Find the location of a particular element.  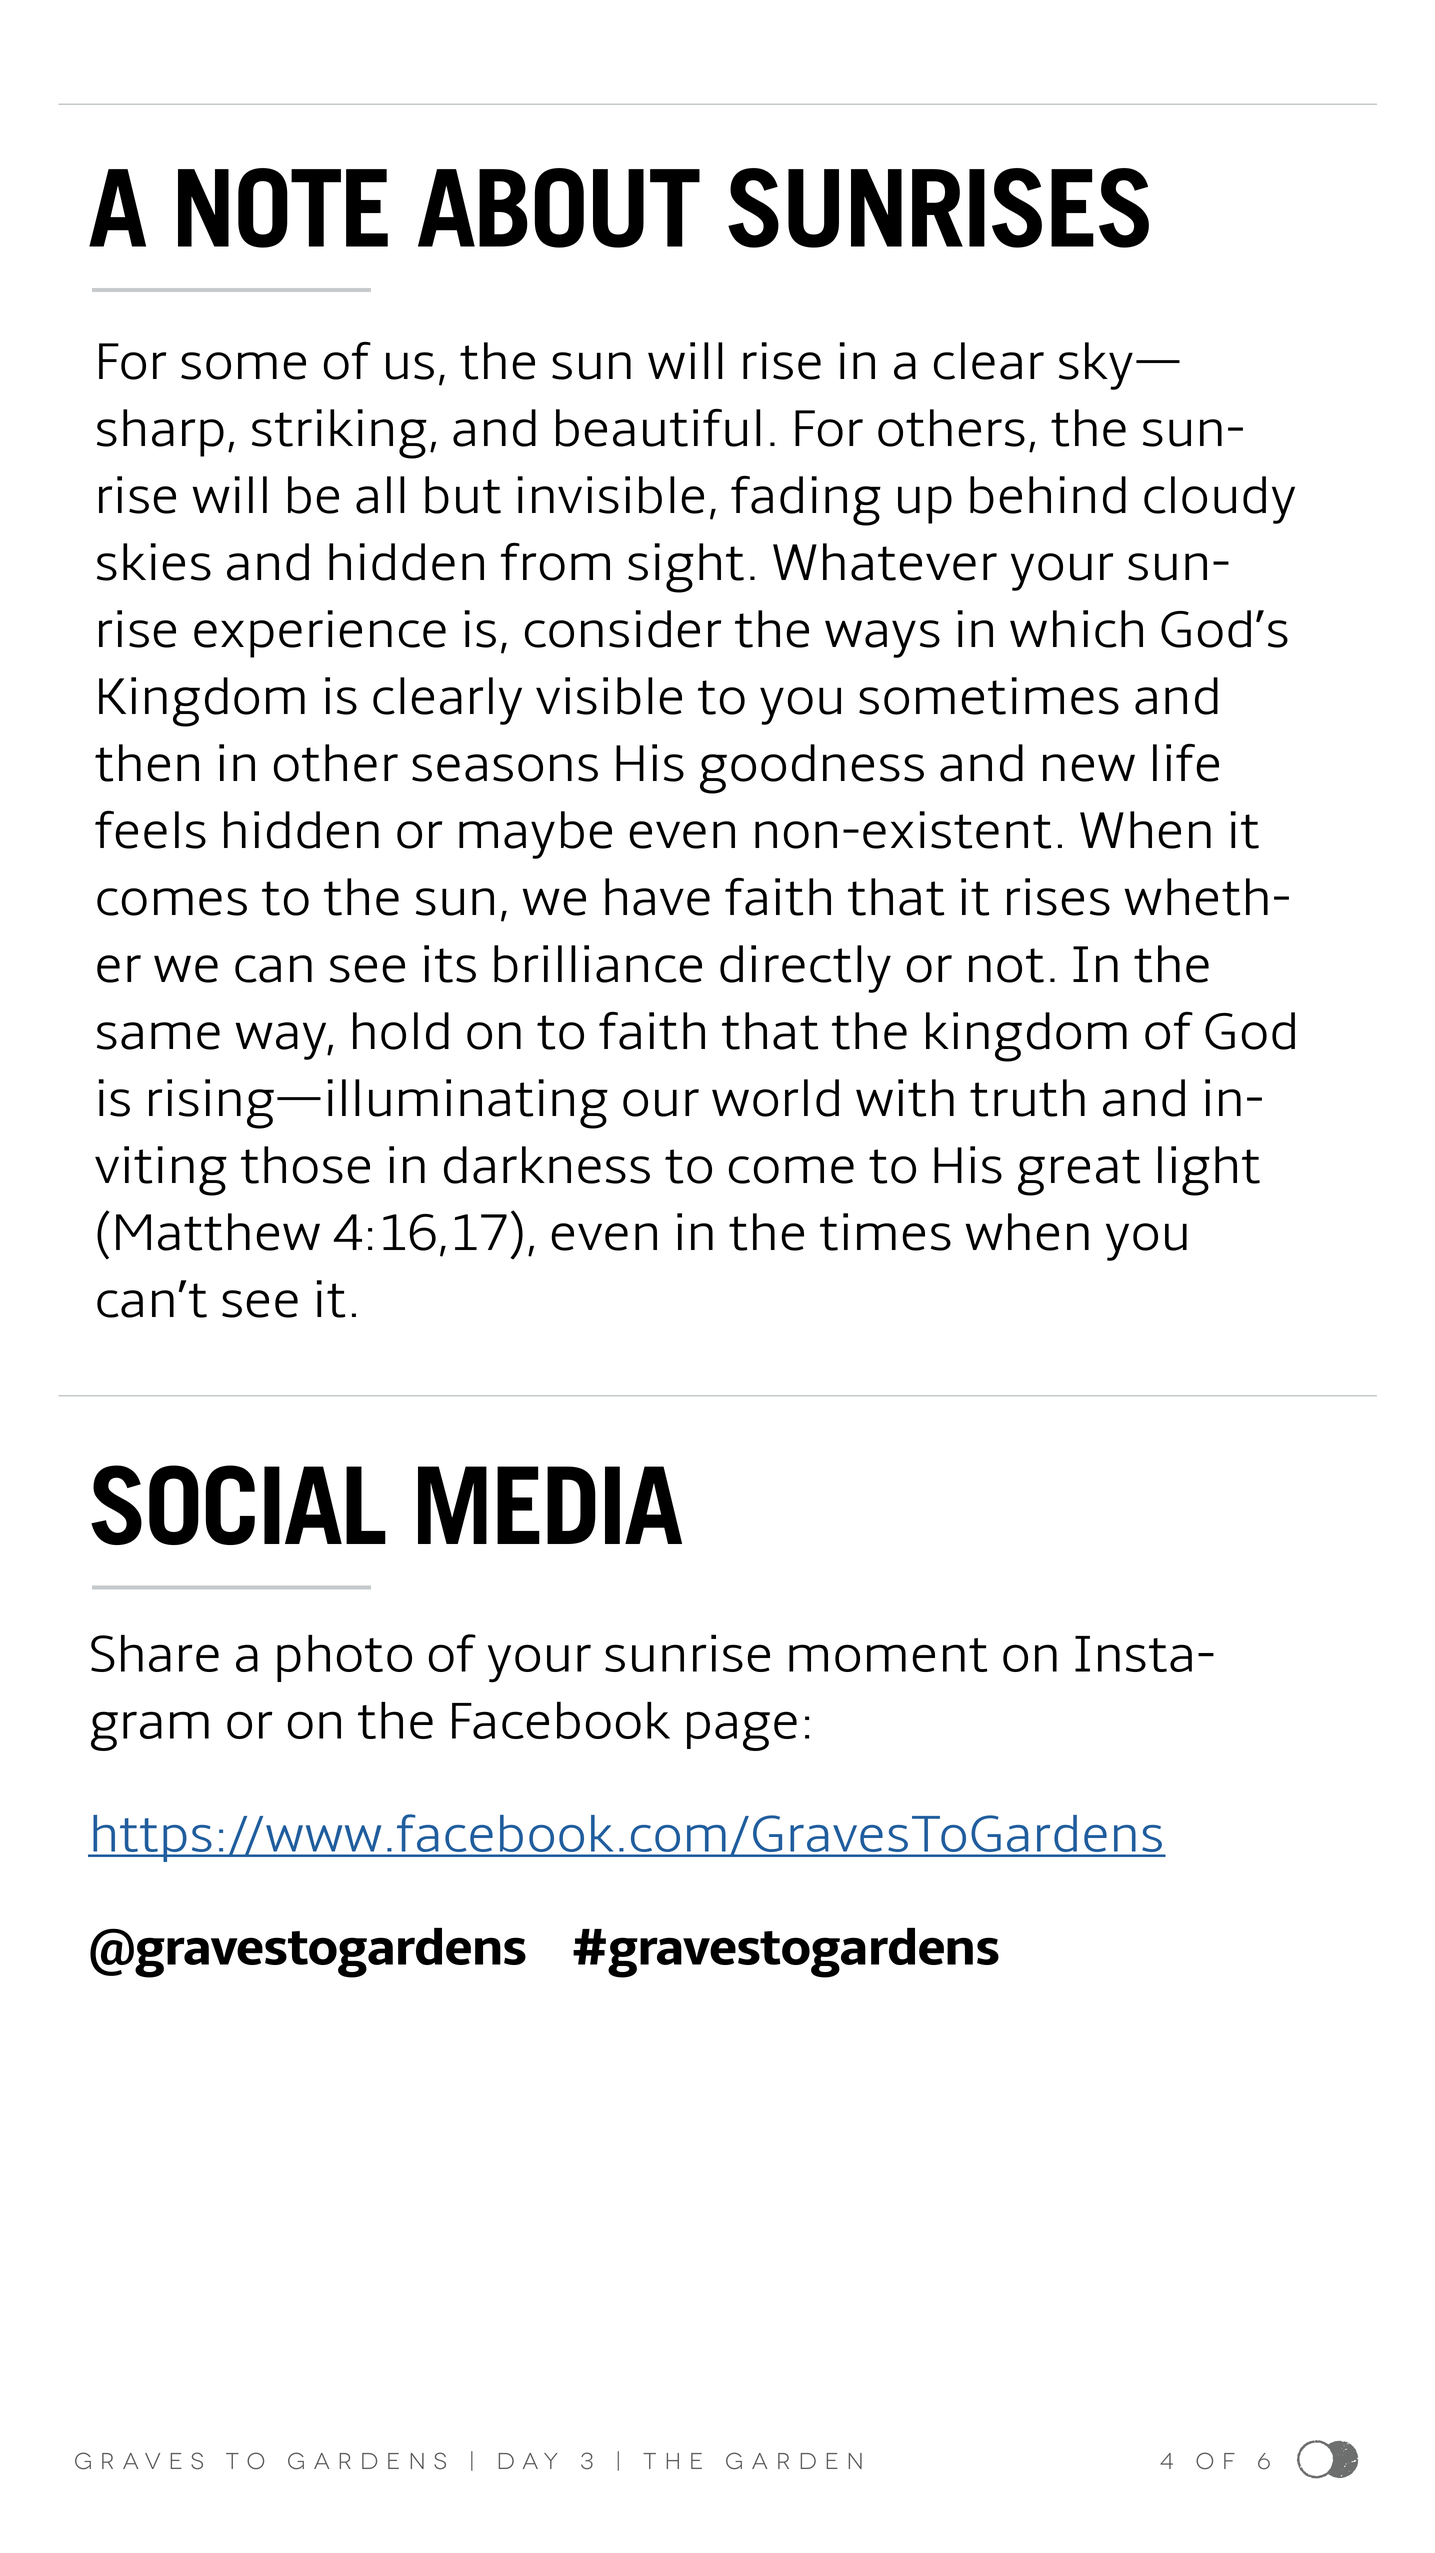

photo is located at coordinates (344, 1658).
